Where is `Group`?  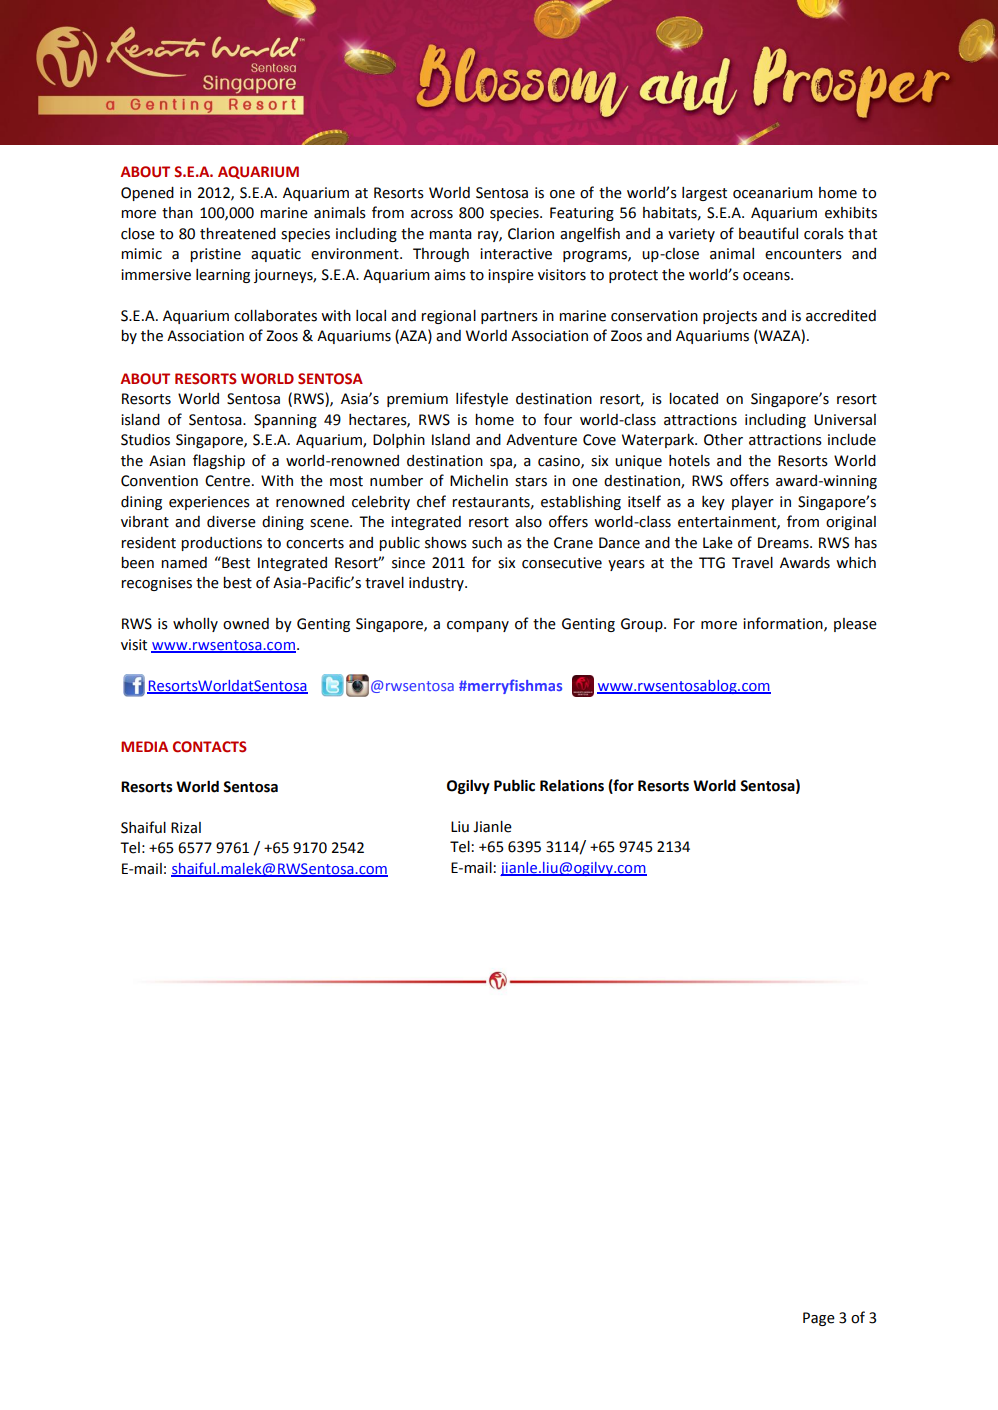
Group is located at coordinates (643, 625).
